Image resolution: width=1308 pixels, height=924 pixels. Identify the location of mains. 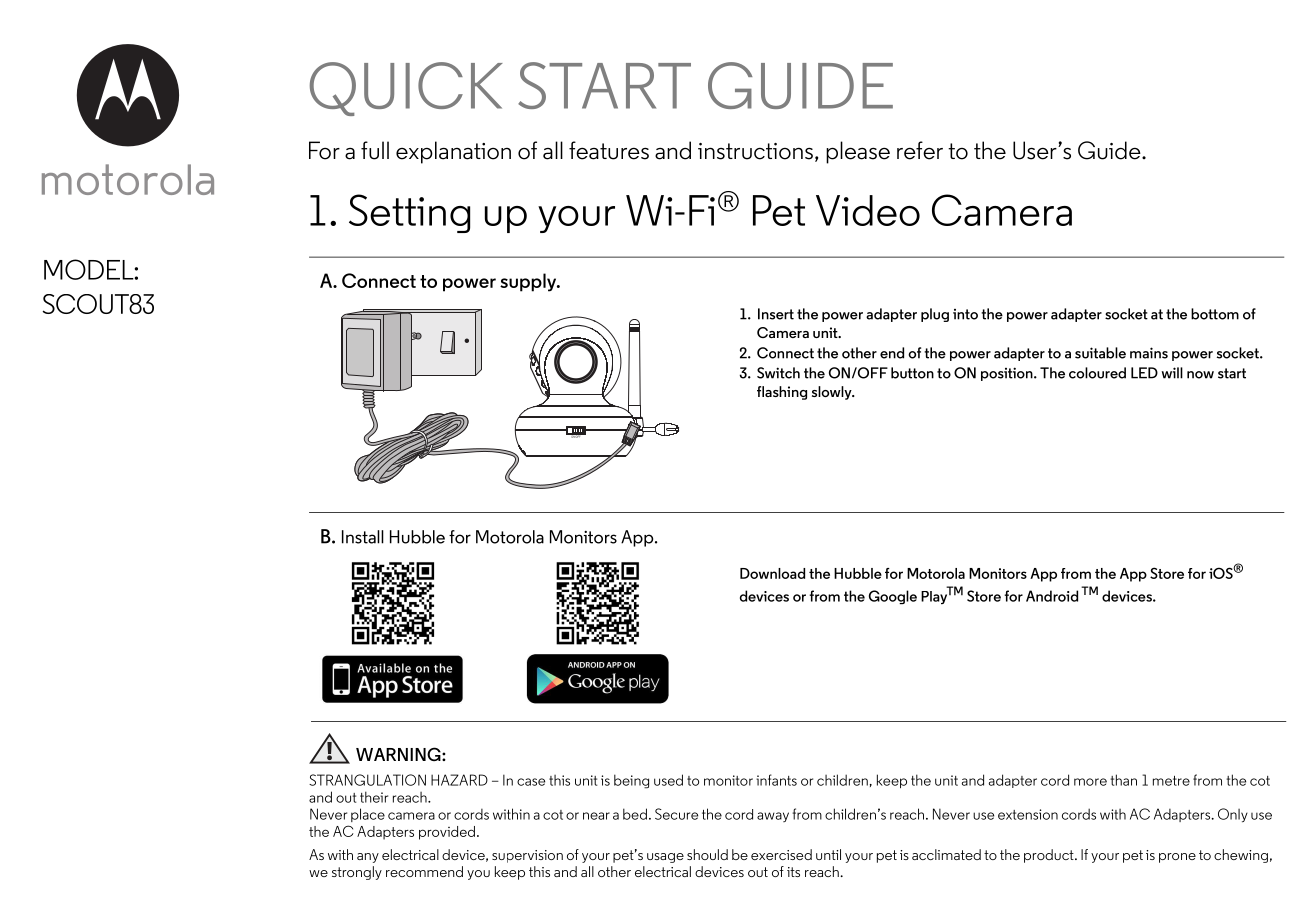
(1149, 353).
